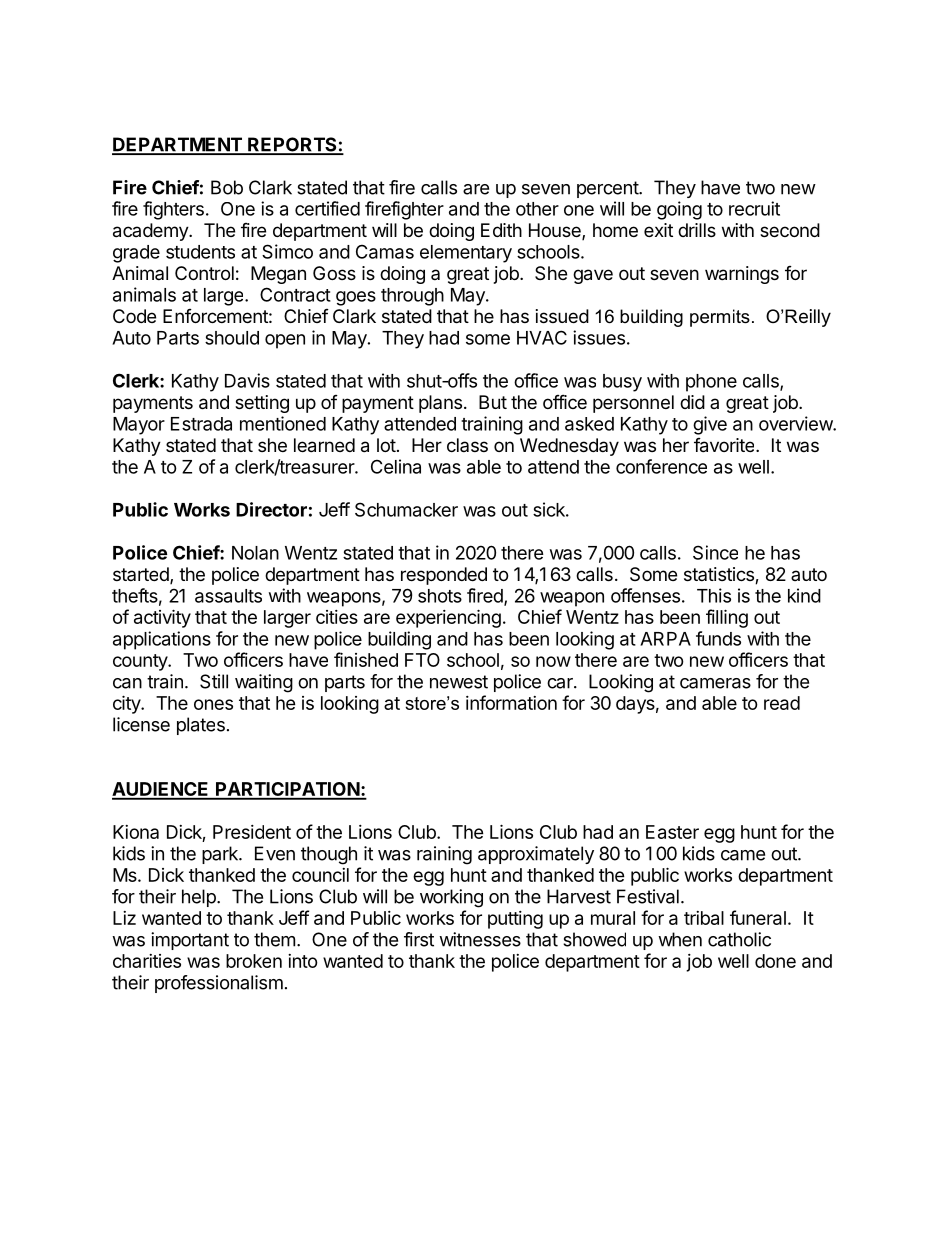  What do you see at coordinates (255, 553) in the page?
I see `Nolan` at bounding box center [255, 553].
